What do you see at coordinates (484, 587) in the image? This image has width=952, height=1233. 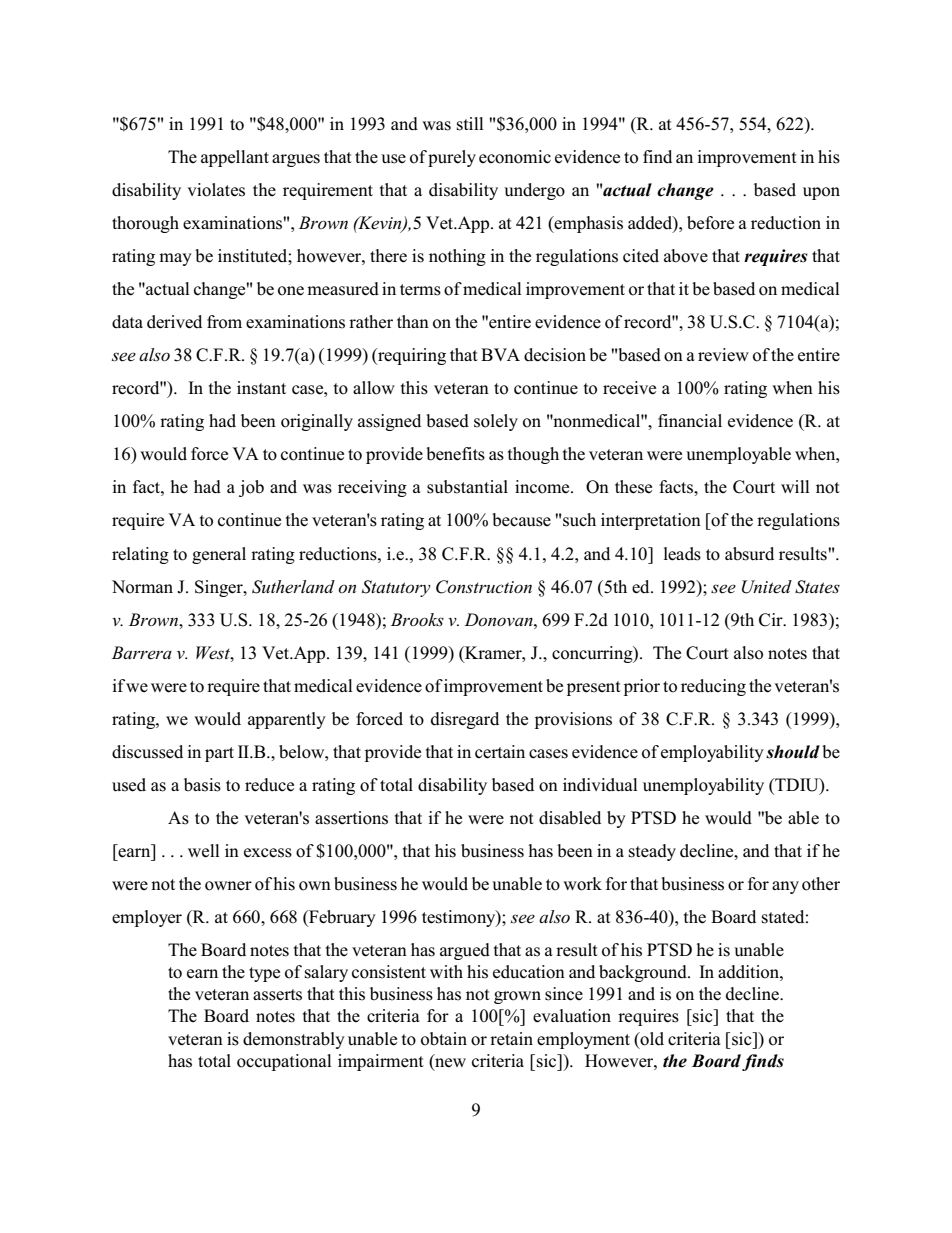 I see `Construction` at bounding box center [484, 587].
